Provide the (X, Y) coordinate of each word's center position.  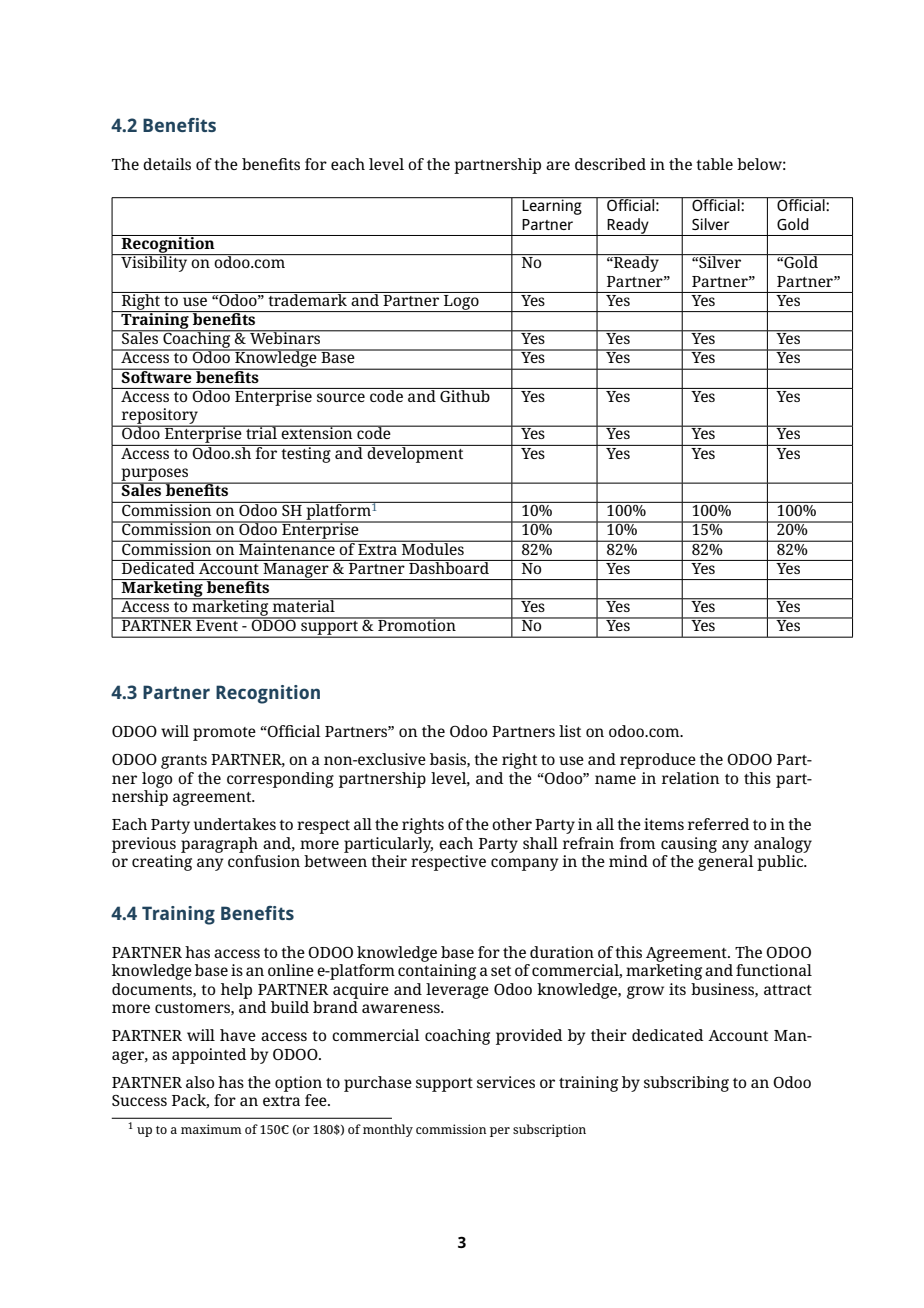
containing (437, 972)
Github (465, 395)
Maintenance (287, 547)
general (726, 863)
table (714, 164)
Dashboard (449, 567)
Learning (552, 206)
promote (224, 734)
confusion (264, 861)
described (610, 164)
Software (157, 375)
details (167, 164)
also (200, 1082)
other (512, 824)
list (570, 731)
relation (691, 778)
